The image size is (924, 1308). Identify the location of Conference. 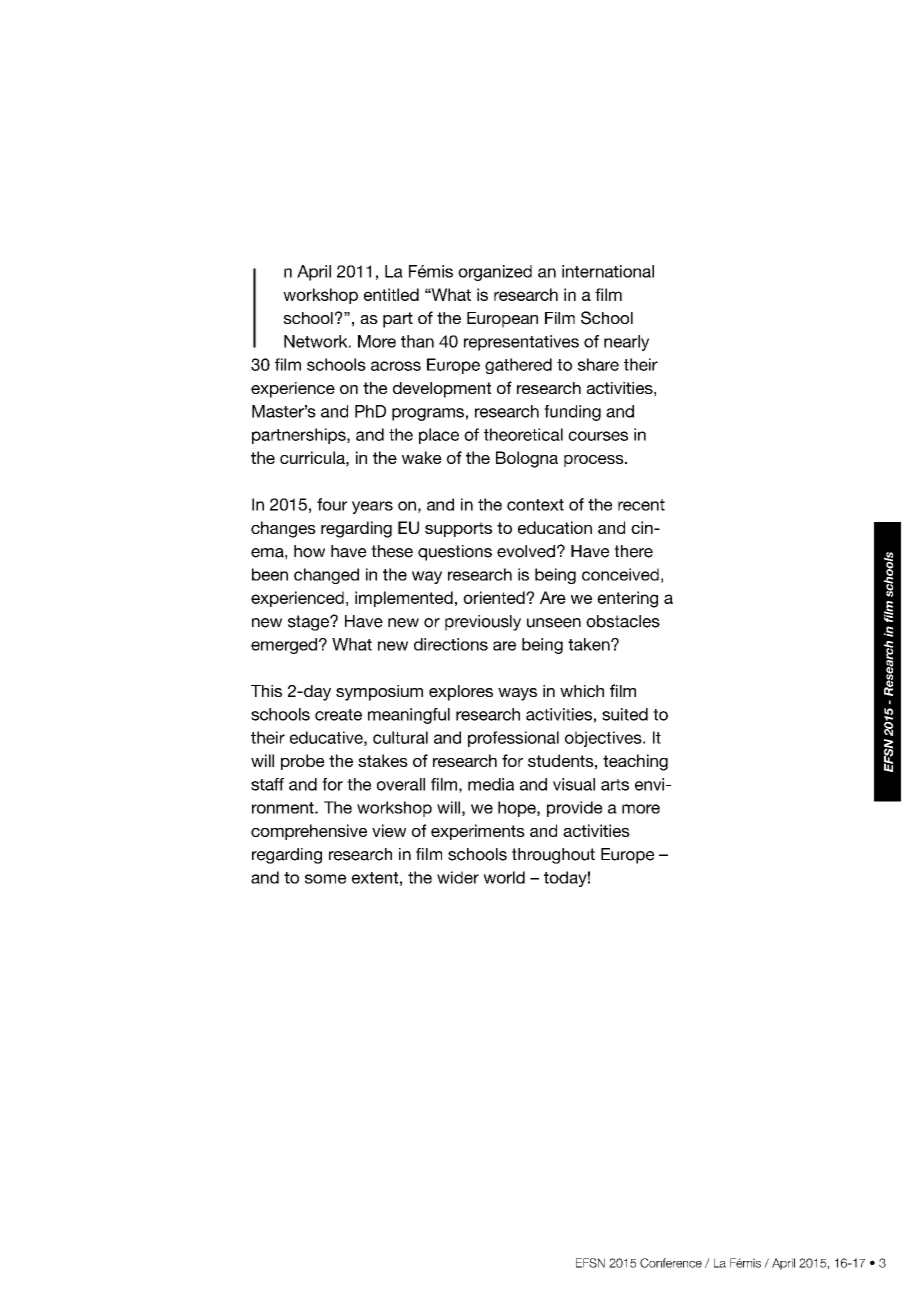
(671, 1263).
